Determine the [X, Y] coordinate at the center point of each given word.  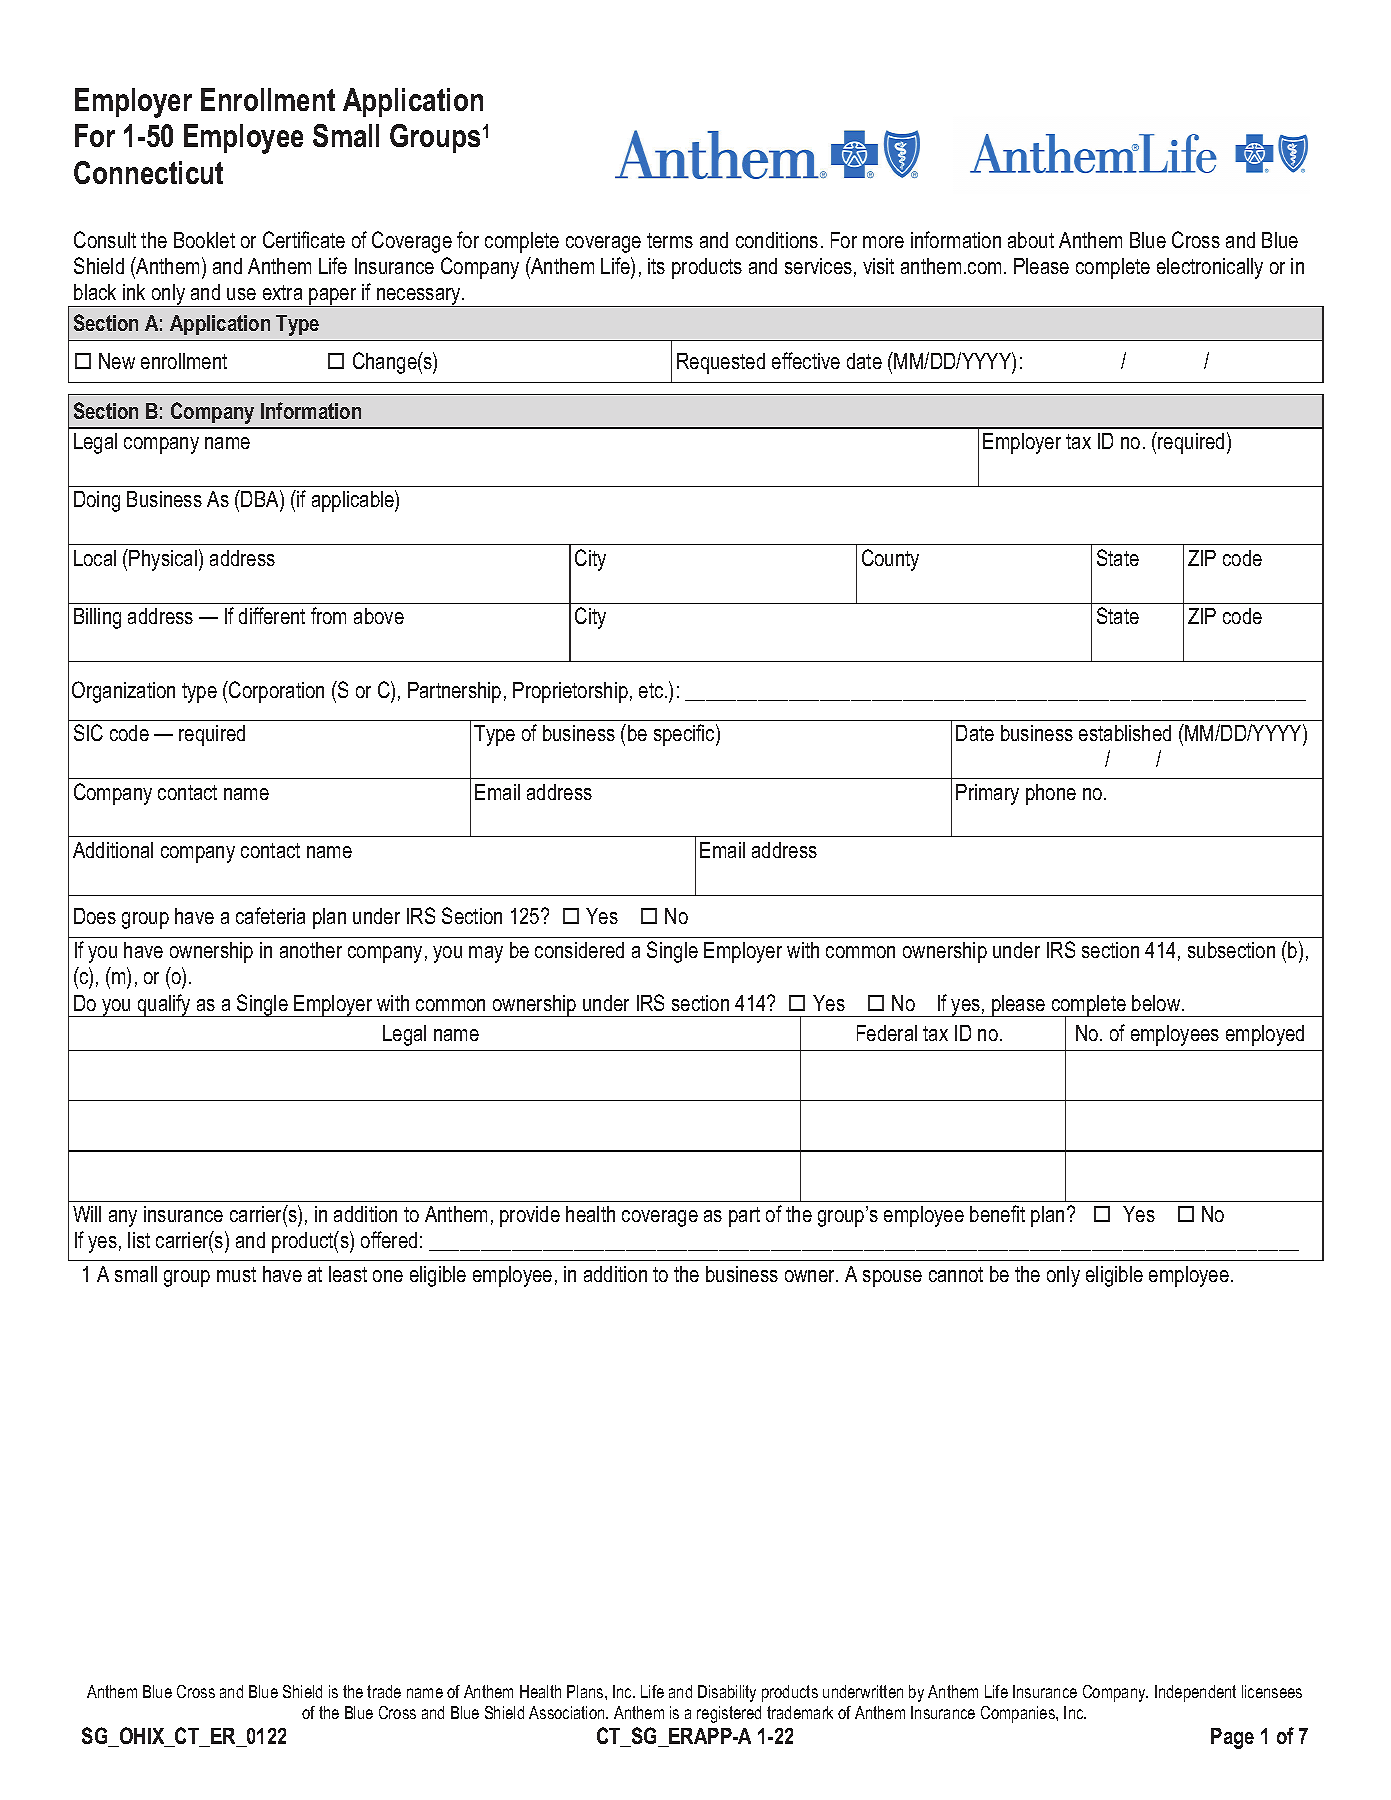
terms [670, 240]
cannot [956, 1274]
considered [579, 950]
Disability [727, 1693]
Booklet [204, 240]
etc [652, 690]
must [236, 1274]
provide [530, 1216]
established [1125, 733]
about [1031, 240]
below [1157, 1003]
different [272, 615]
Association [568, 1712]
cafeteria [270, 915]
